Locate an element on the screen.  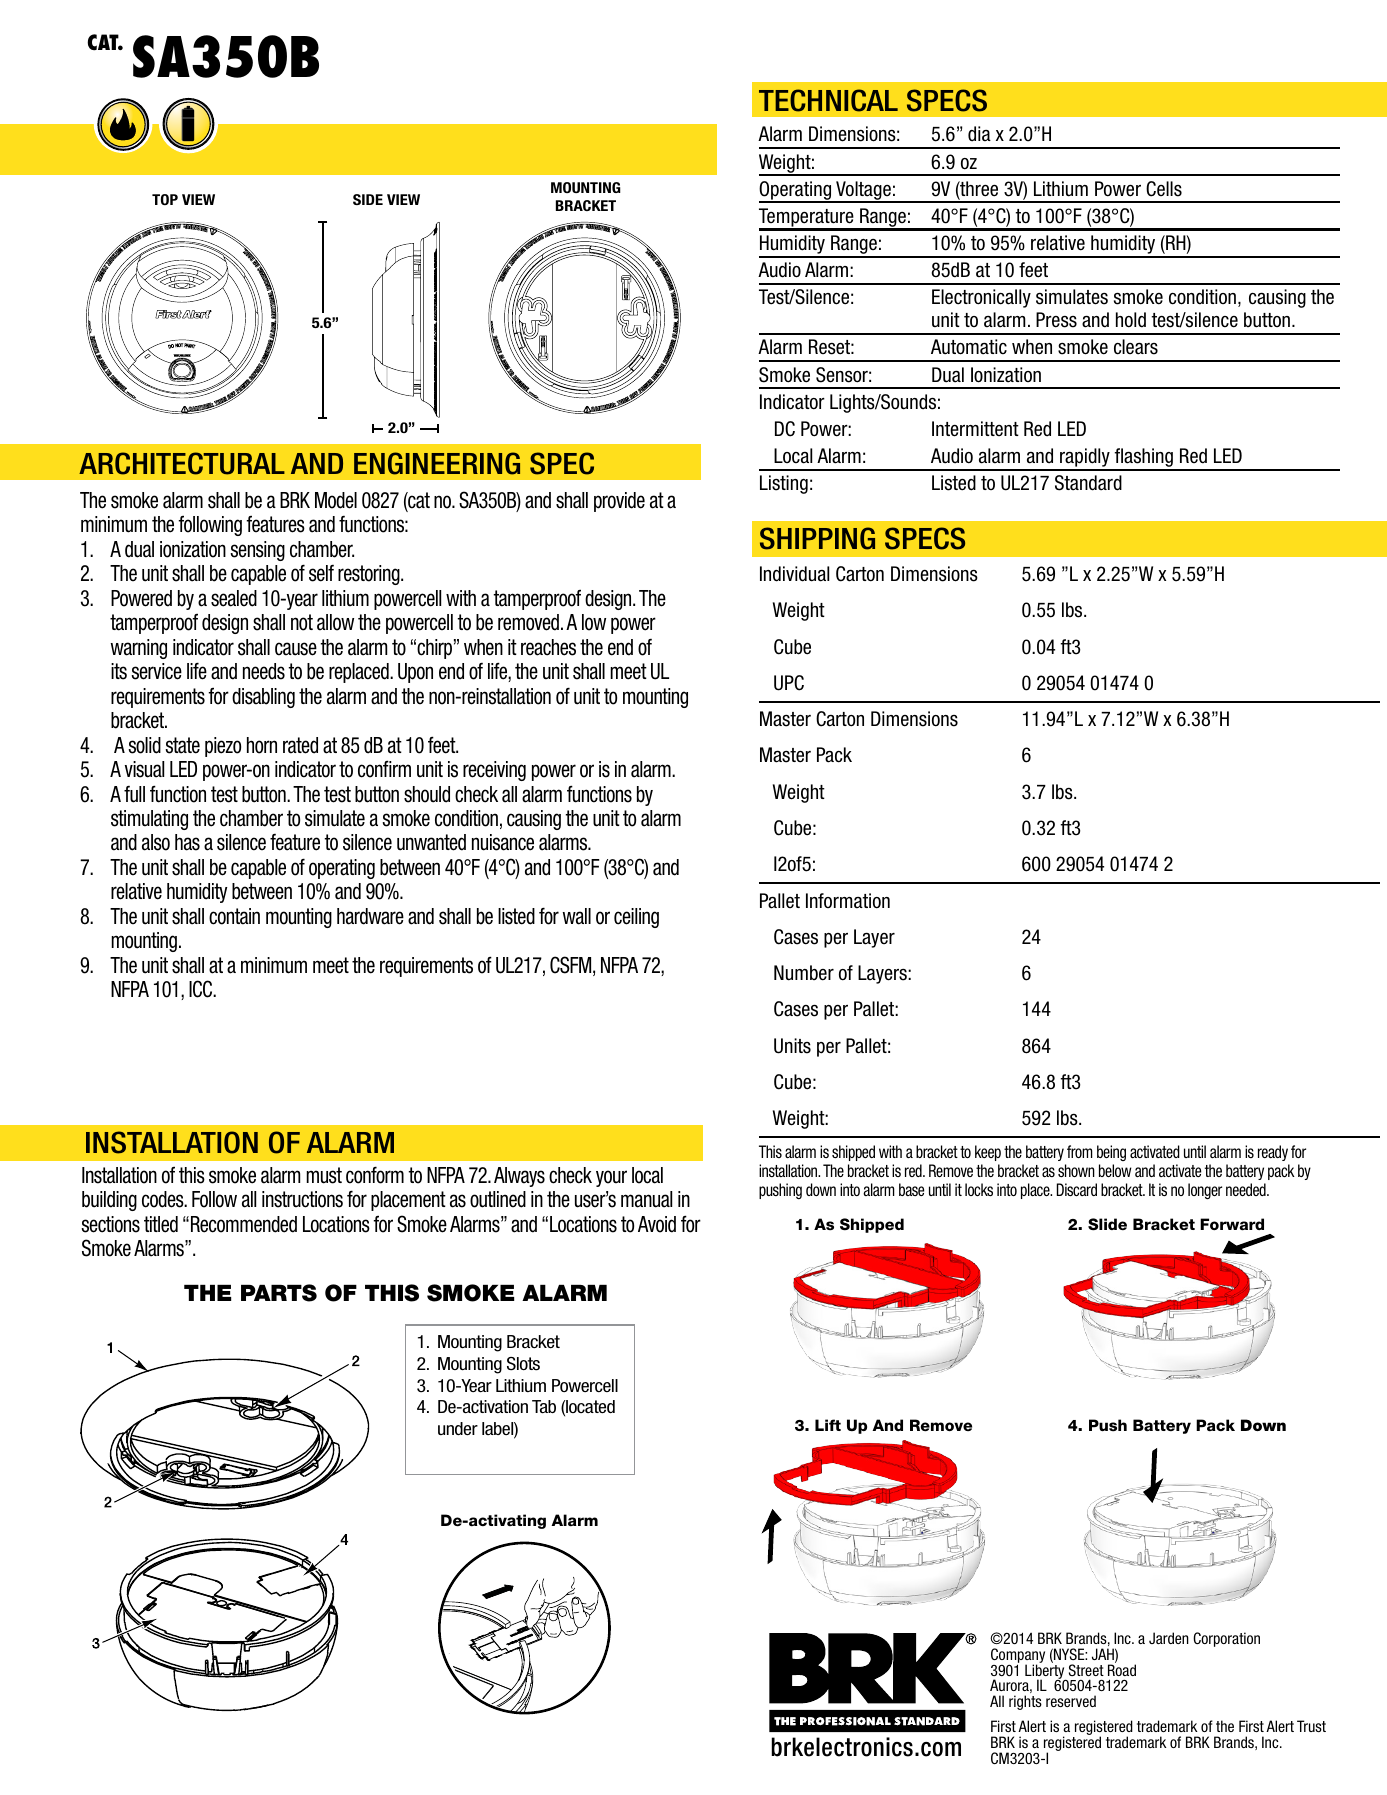
needs is located at coordinates (264, 671).
